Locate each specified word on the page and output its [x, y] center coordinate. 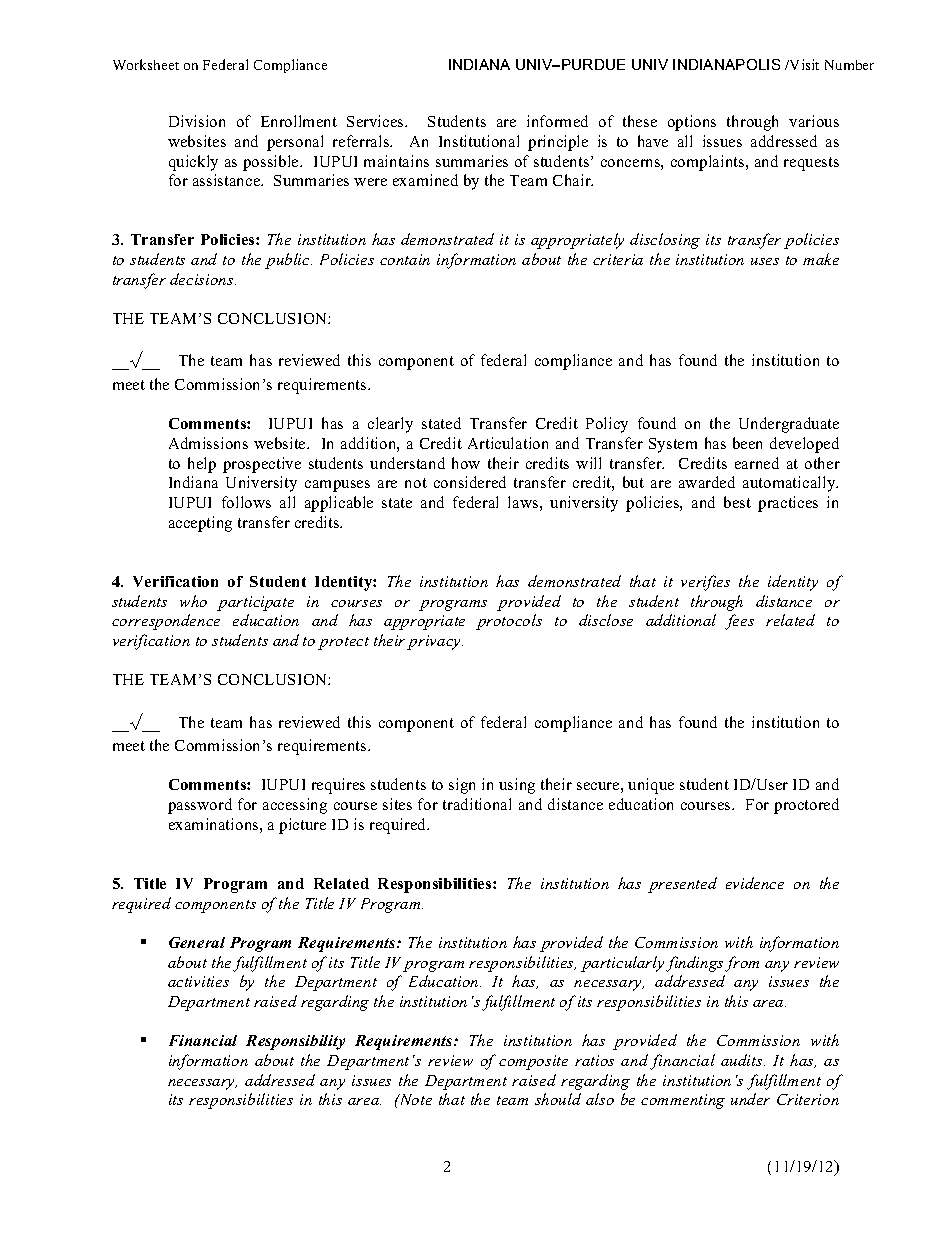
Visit [803, 64]
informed [557, 121]
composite [533, 1062]
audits [743, 1060]
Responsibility [295, 1042]
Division [197, 121]
